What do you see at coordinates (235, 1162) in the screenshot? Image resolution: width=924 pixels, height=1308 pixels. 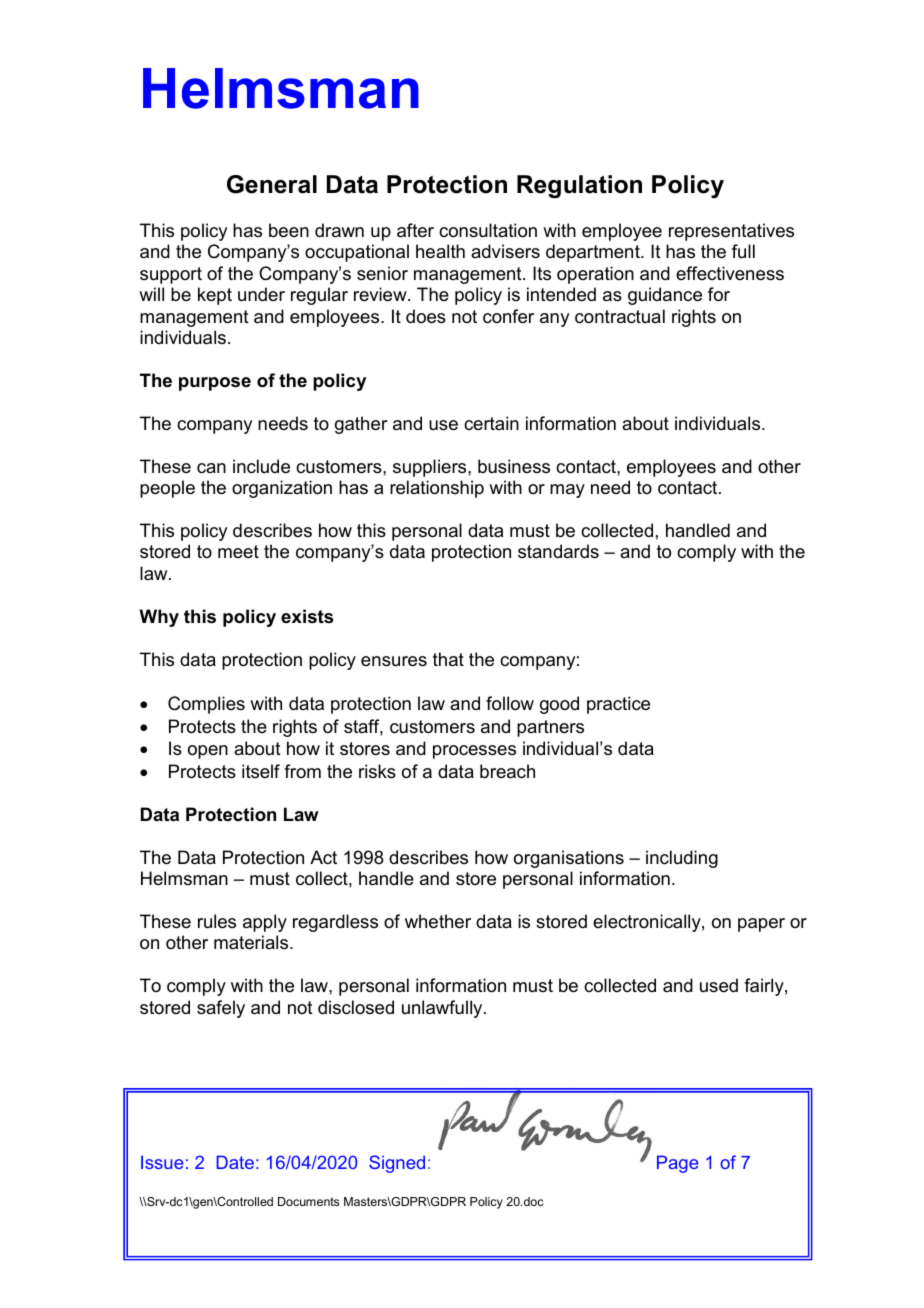 I see `Date` at bounding box center [235, 1162].
